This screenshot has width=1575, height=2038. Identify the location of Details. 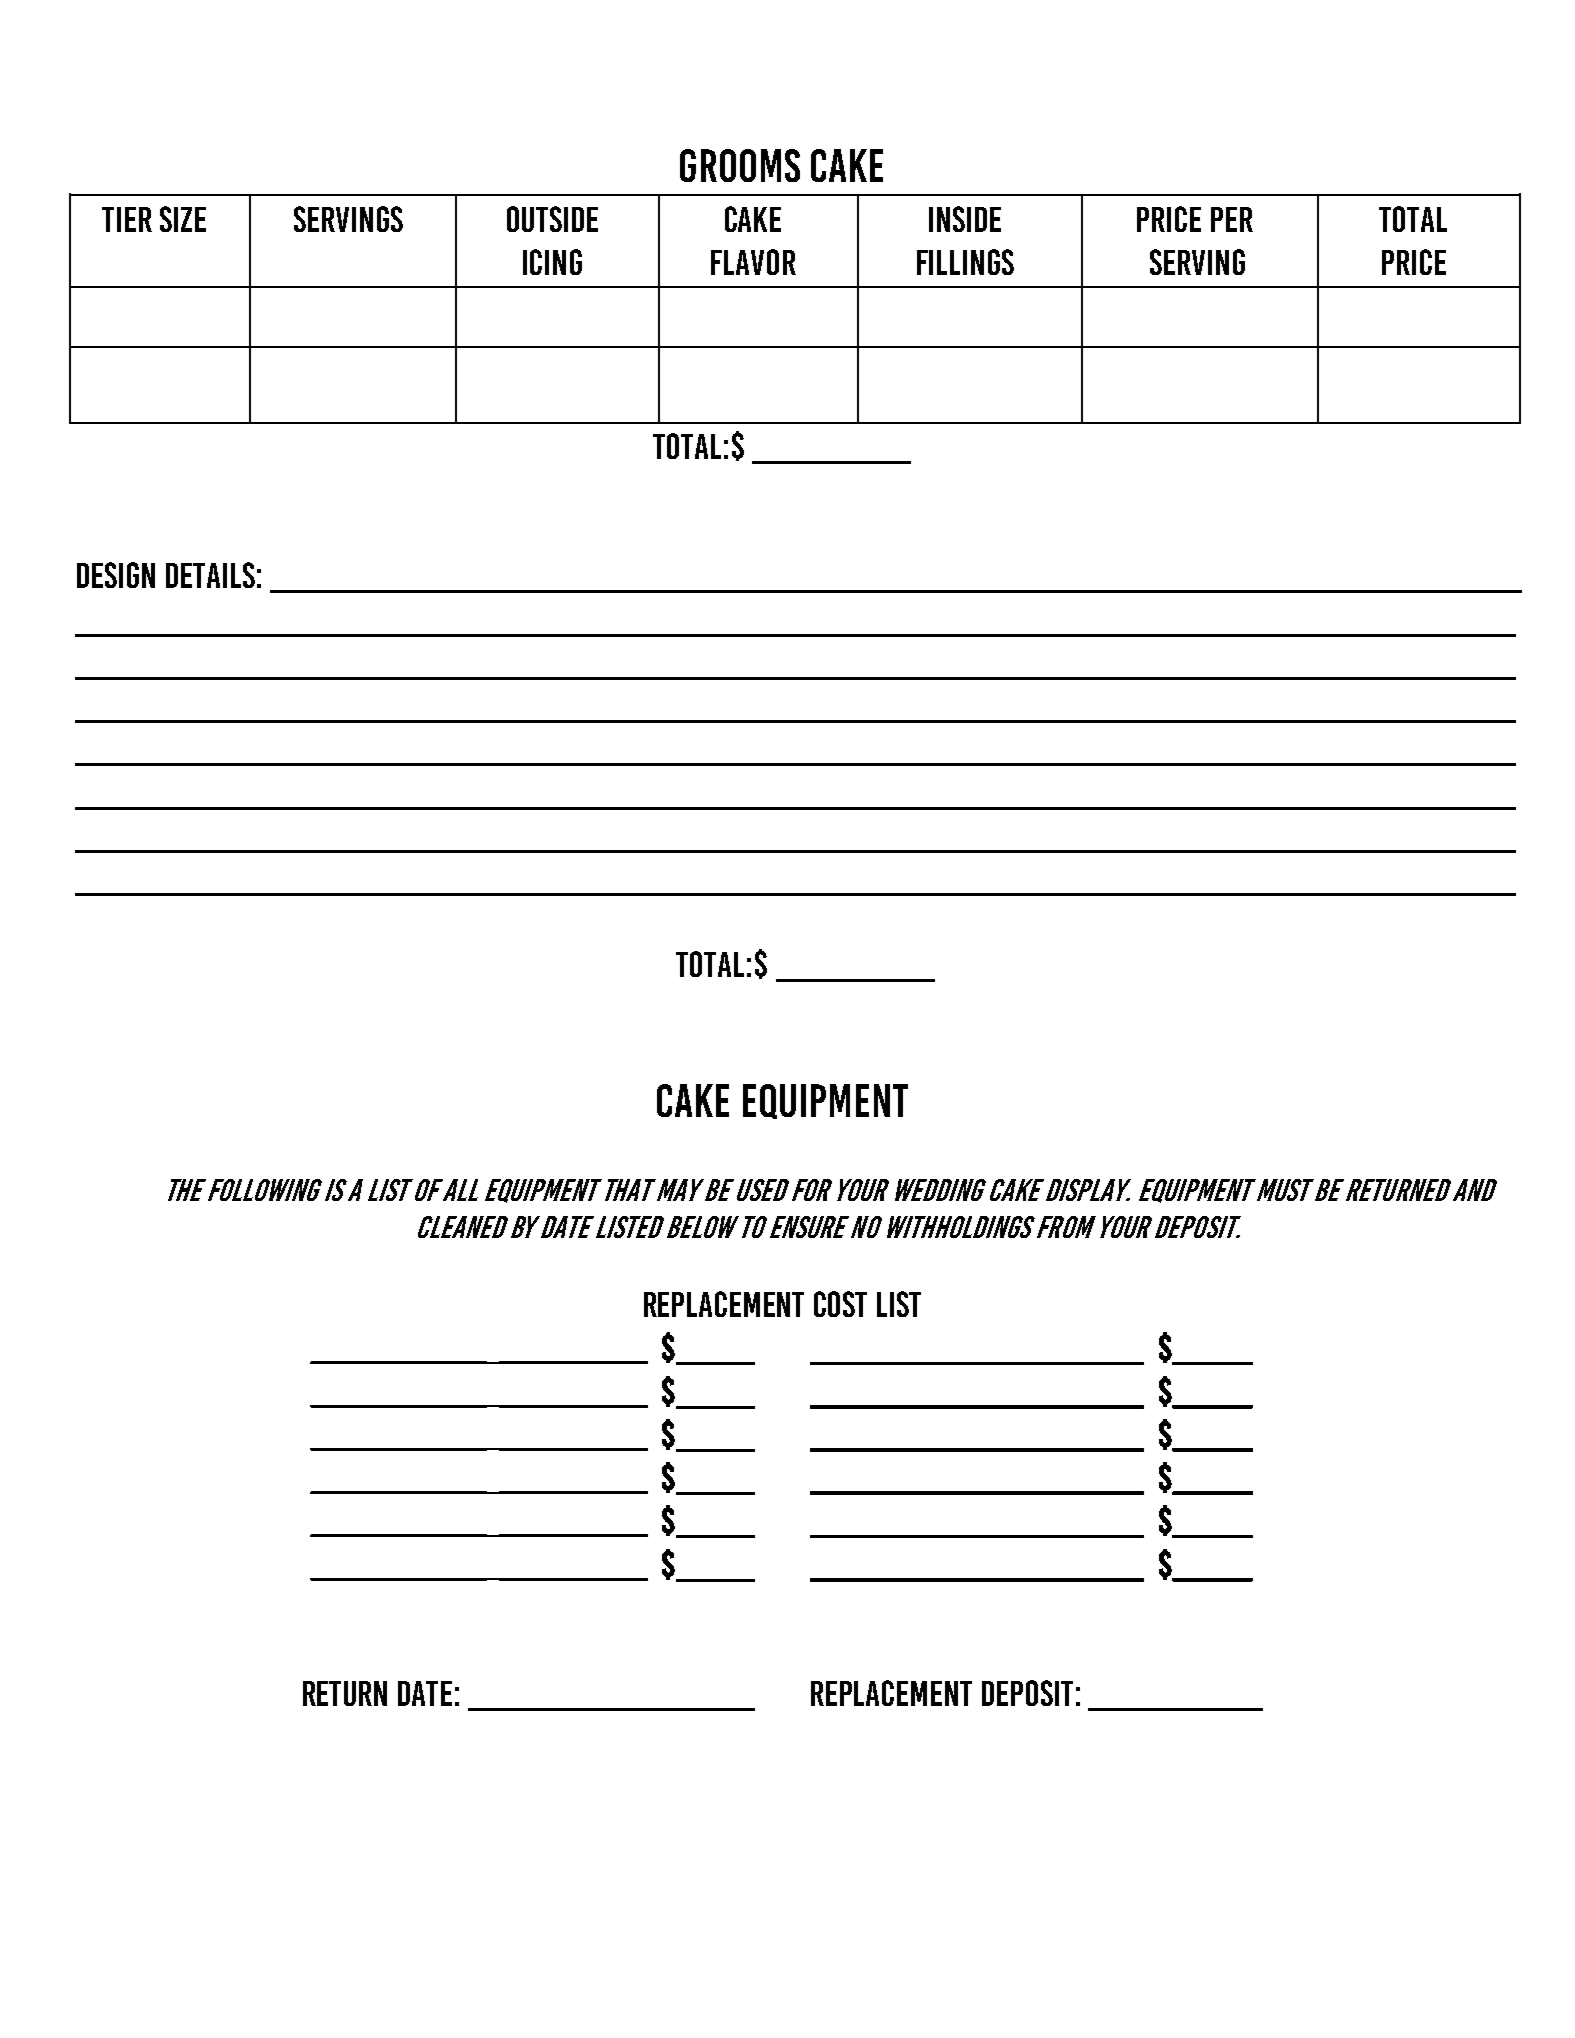
(210, 575).
